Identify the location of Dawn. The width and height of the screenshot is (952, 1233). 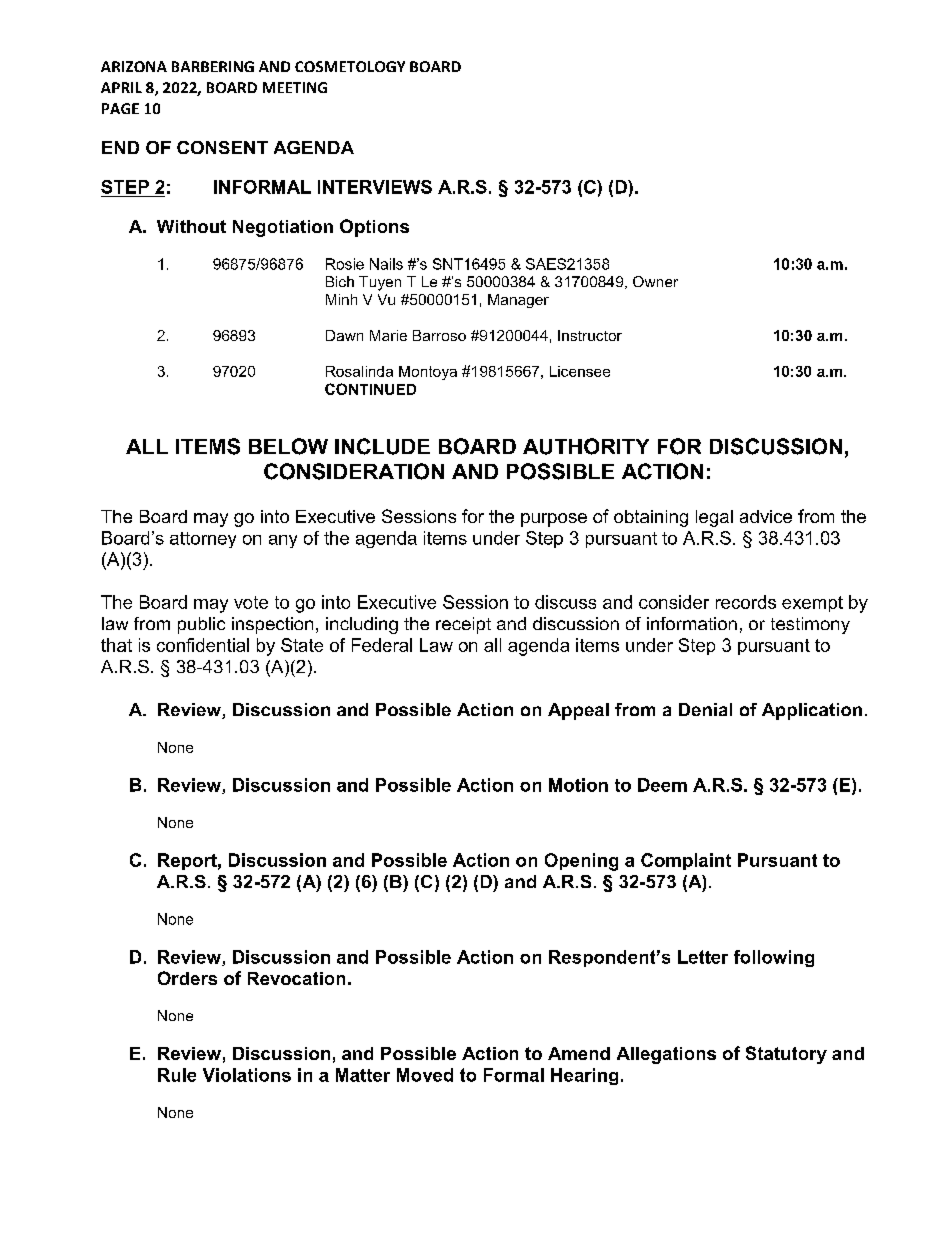
(344, 335).
